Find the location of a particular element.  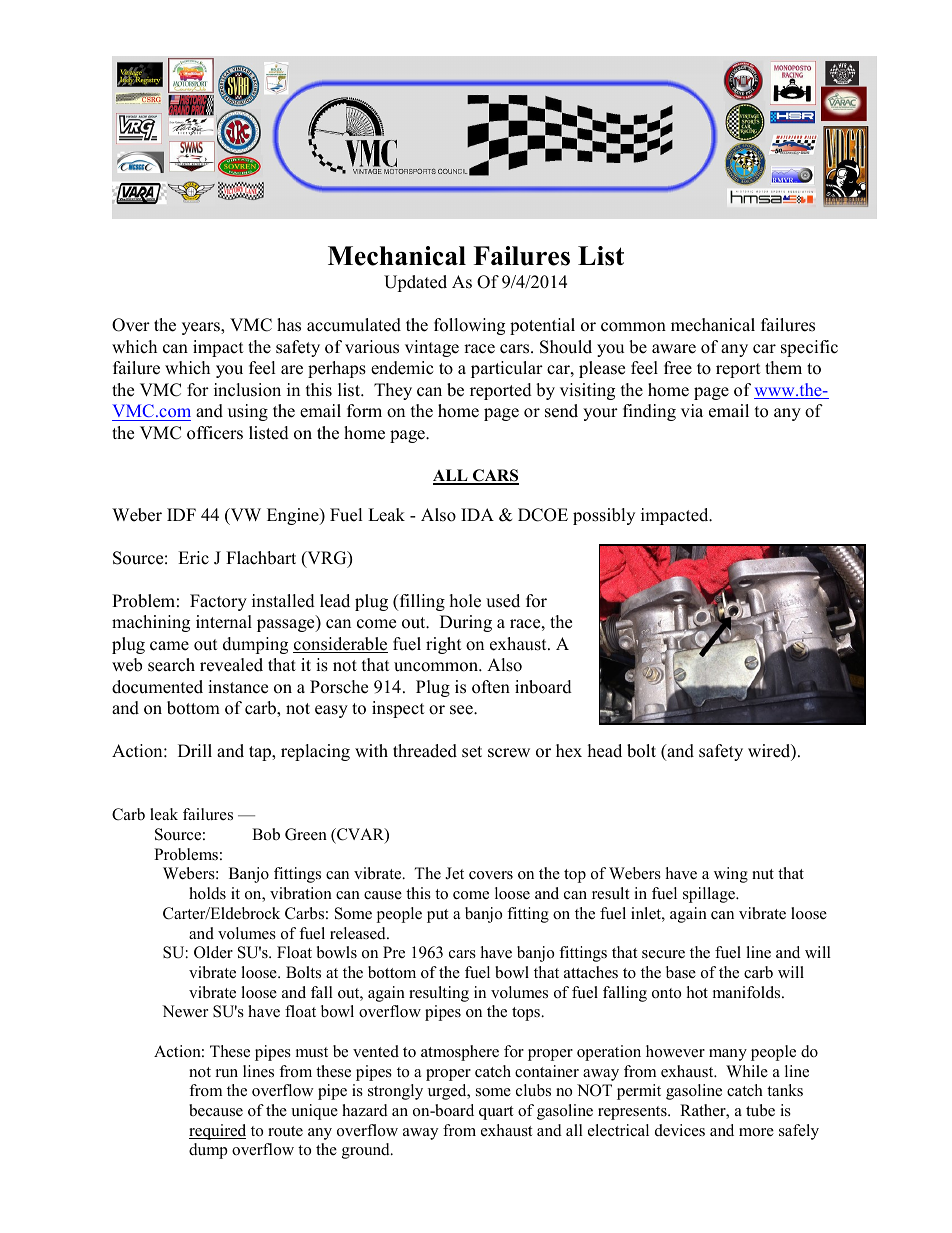

more is located at coordinates (756, 1132).
